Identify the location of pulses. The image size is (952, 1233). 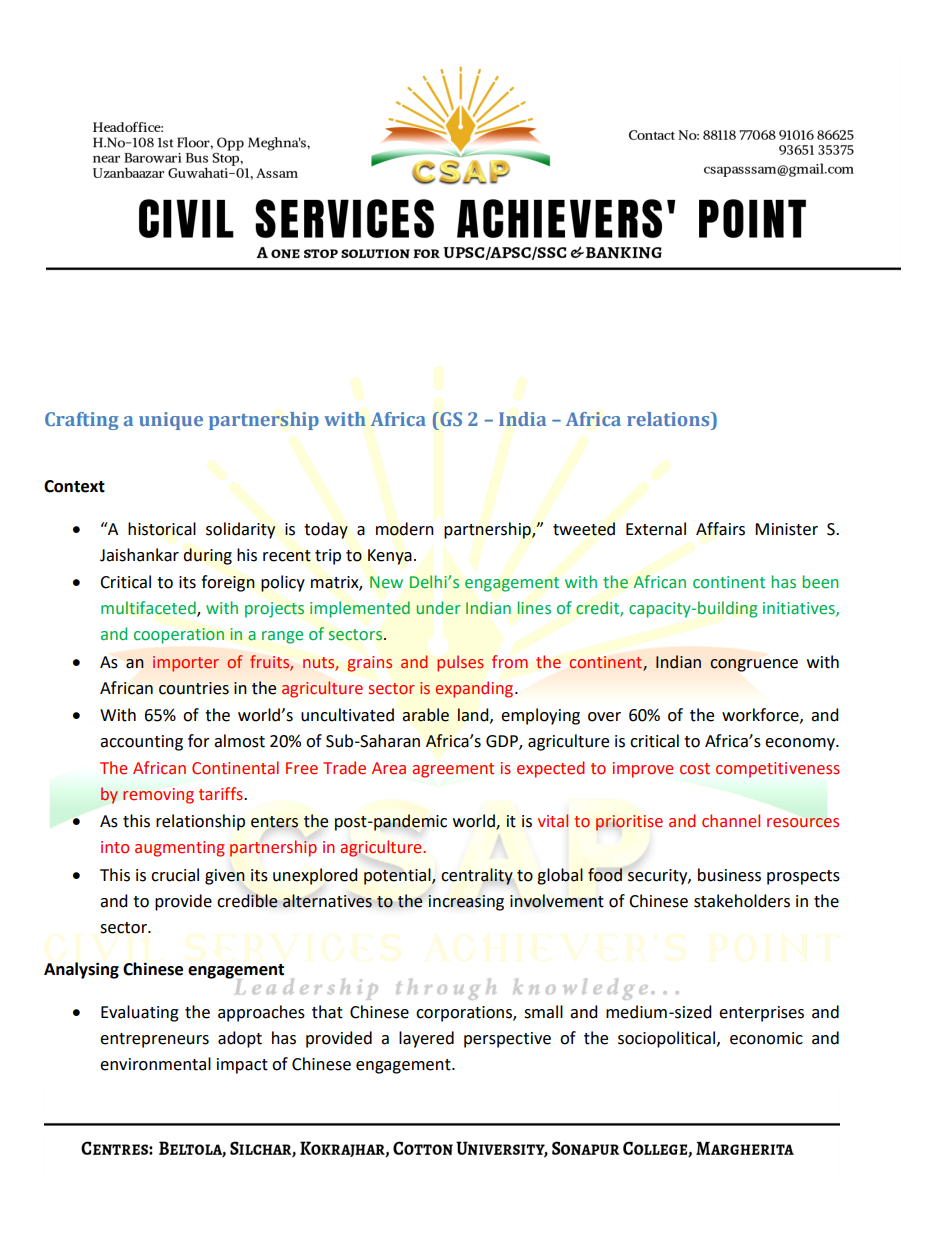
(460, 663).
